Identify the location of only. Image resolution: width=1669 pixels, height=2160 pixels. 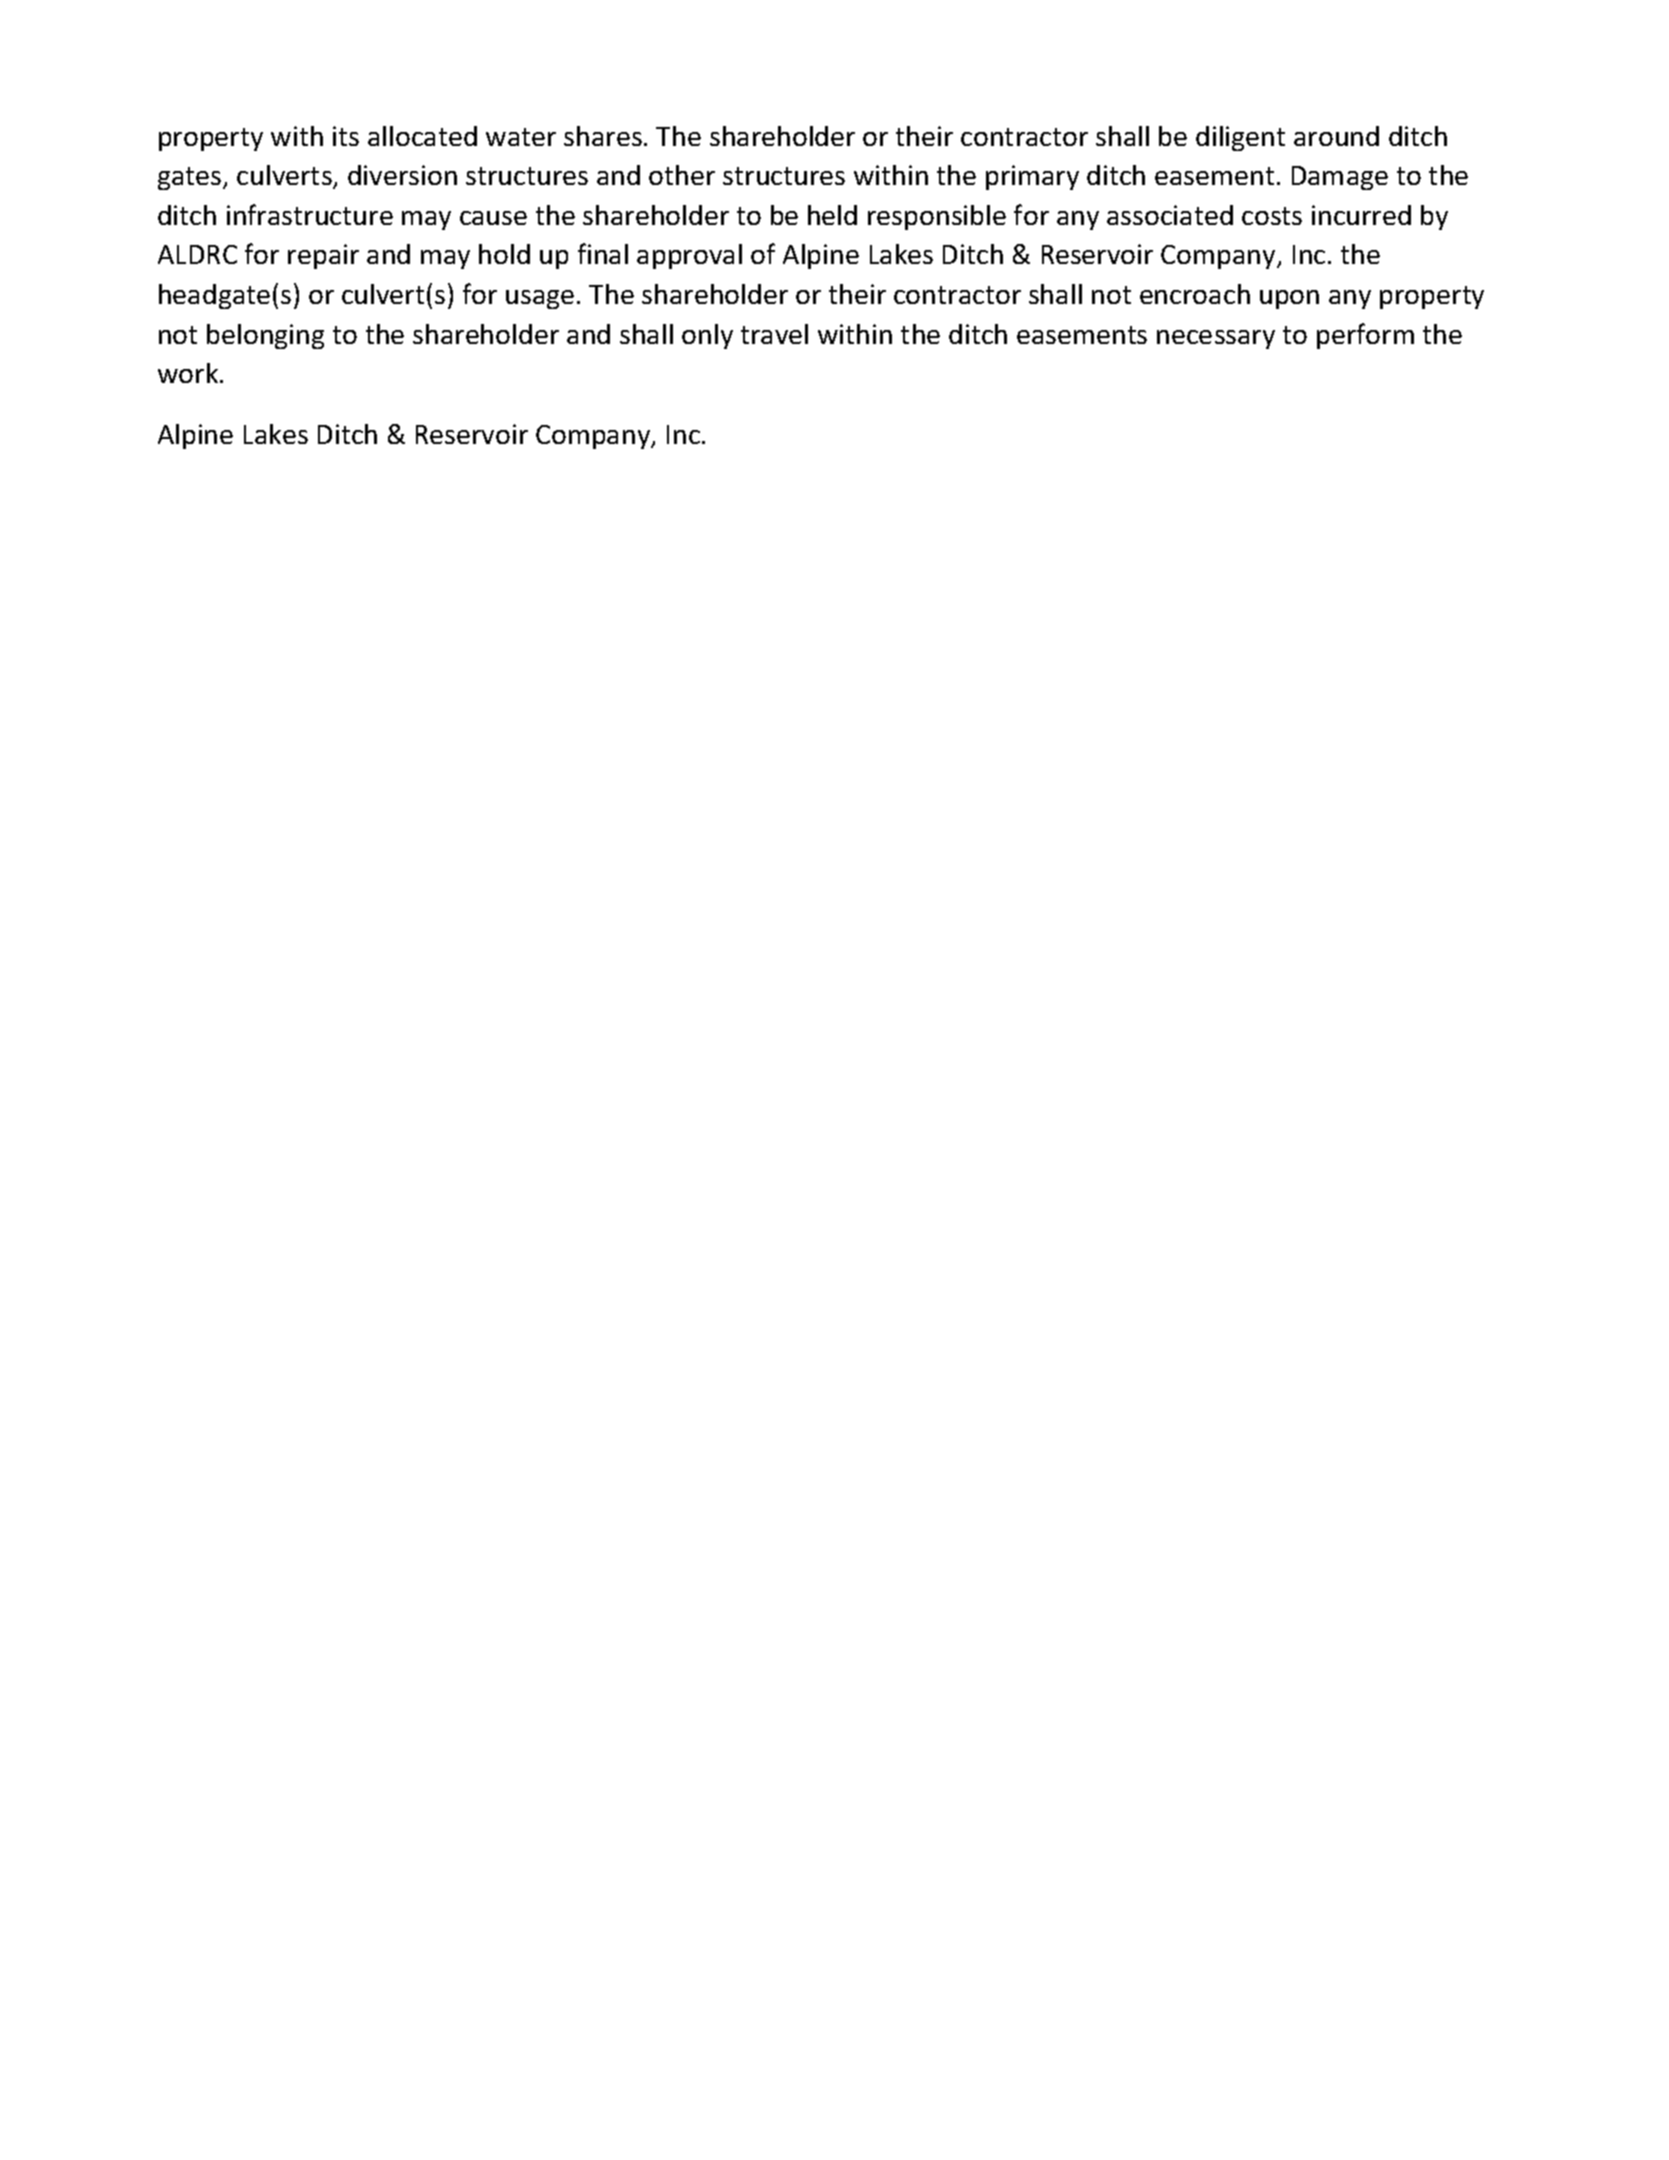
(707, 336).
